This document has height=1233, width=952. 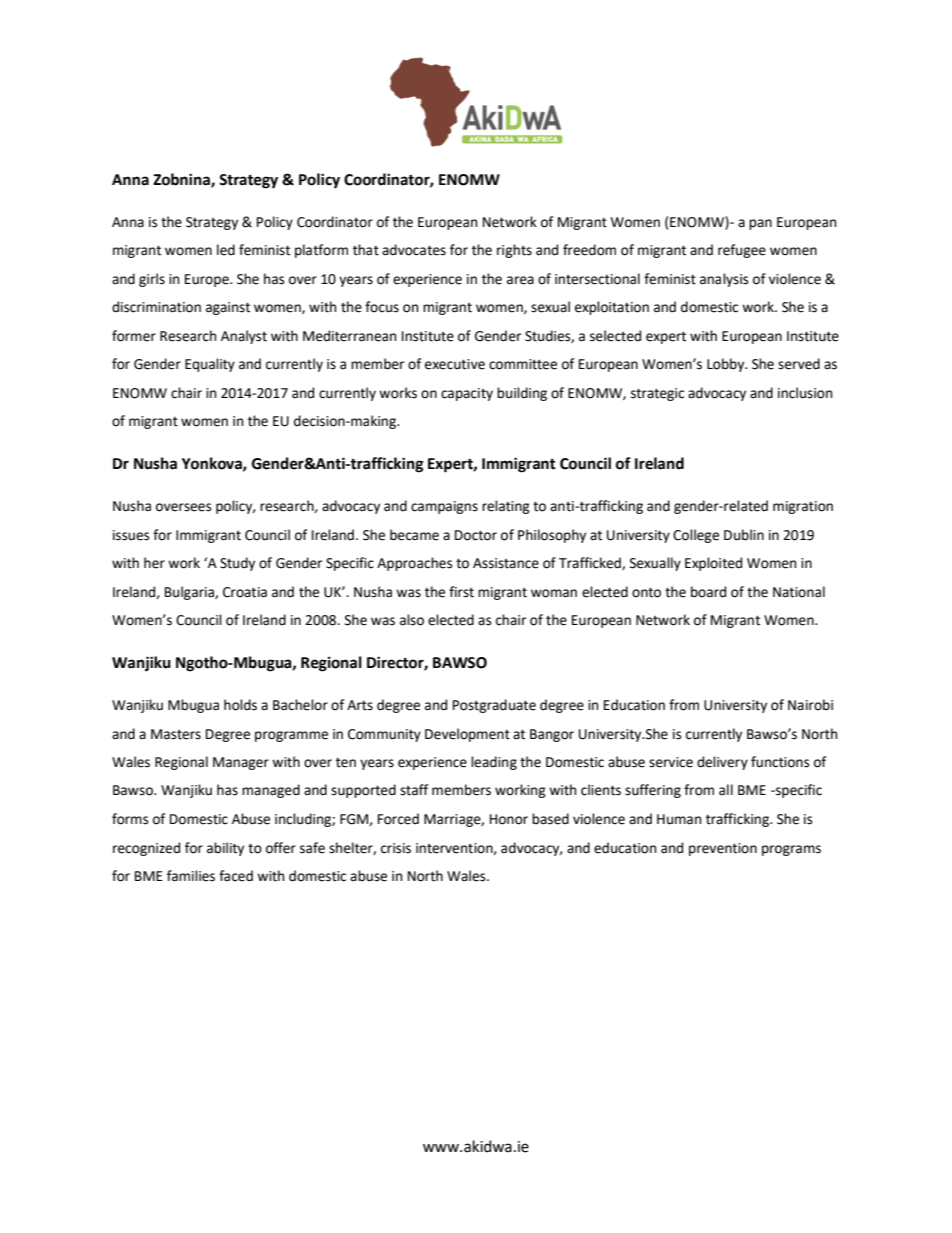 What do you see at coordinates (225, 849) in the document?
I see `ability` at bounding box center [225, 849].
